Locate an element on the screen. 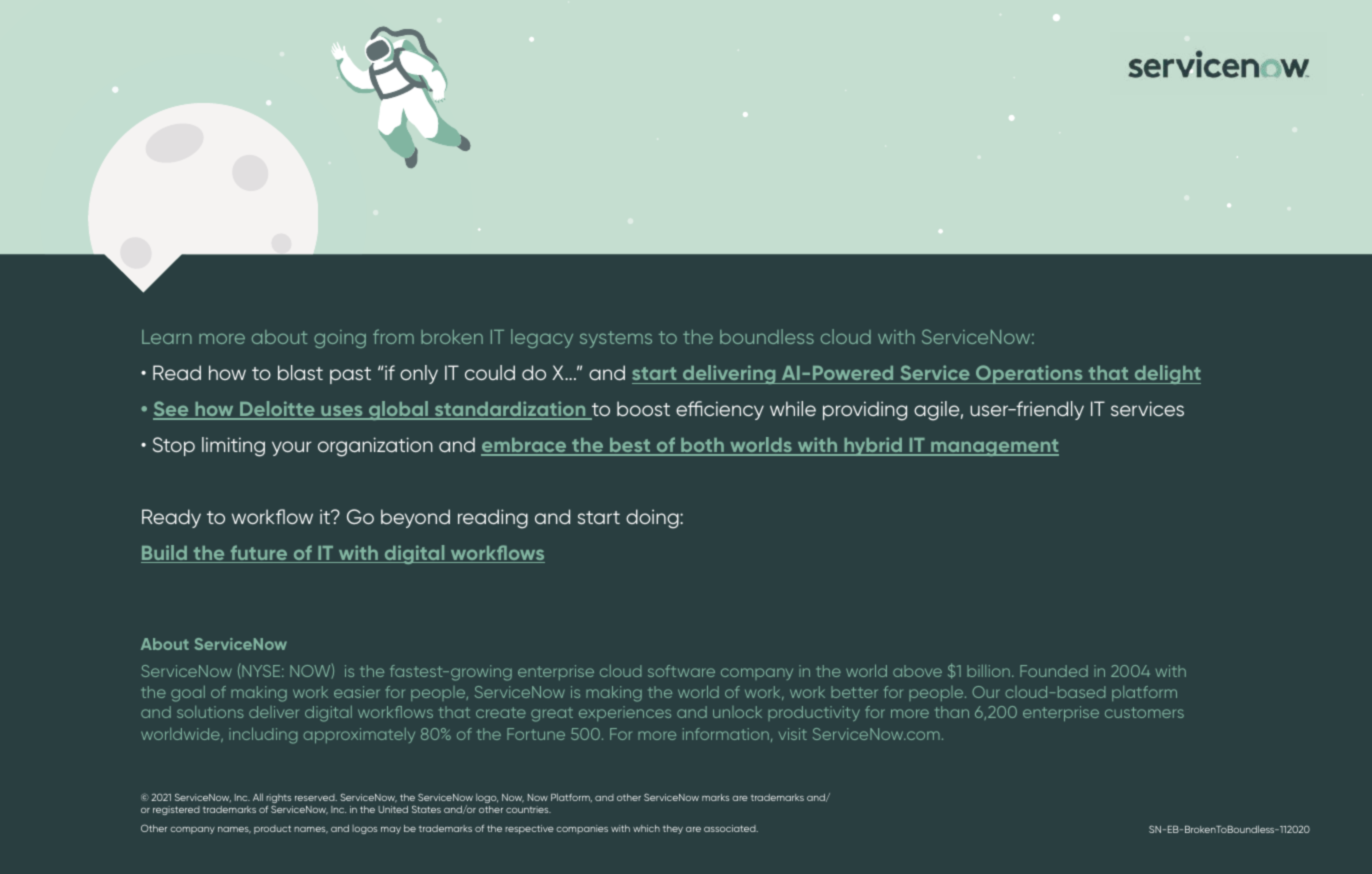 The width and height of the screenshot is (1372, 874). systems is located at coordinates (616, 339).
